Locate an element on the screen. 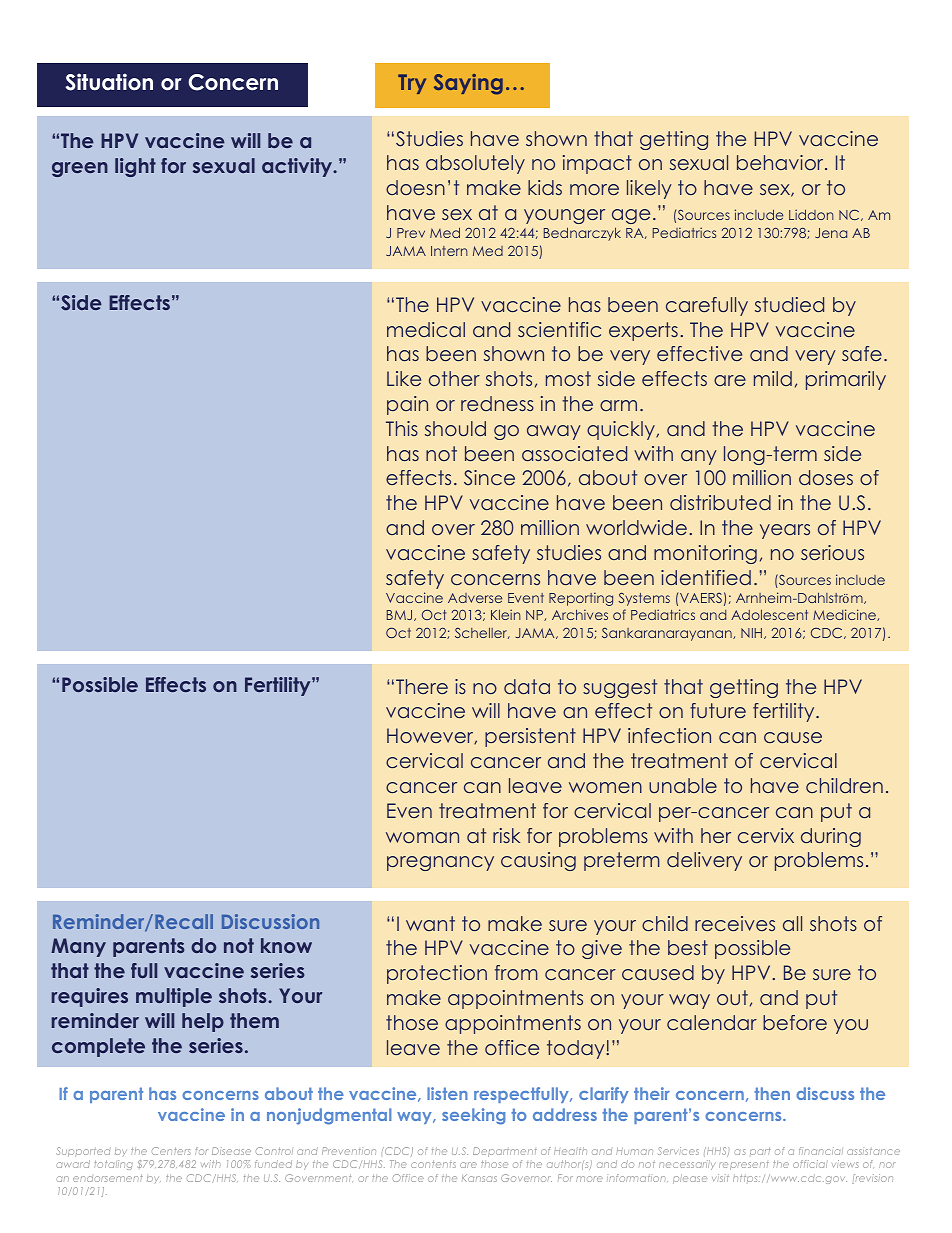 The width and height of the screenshot is (952, 1233). behavior is located at coordinates (781, 162).
